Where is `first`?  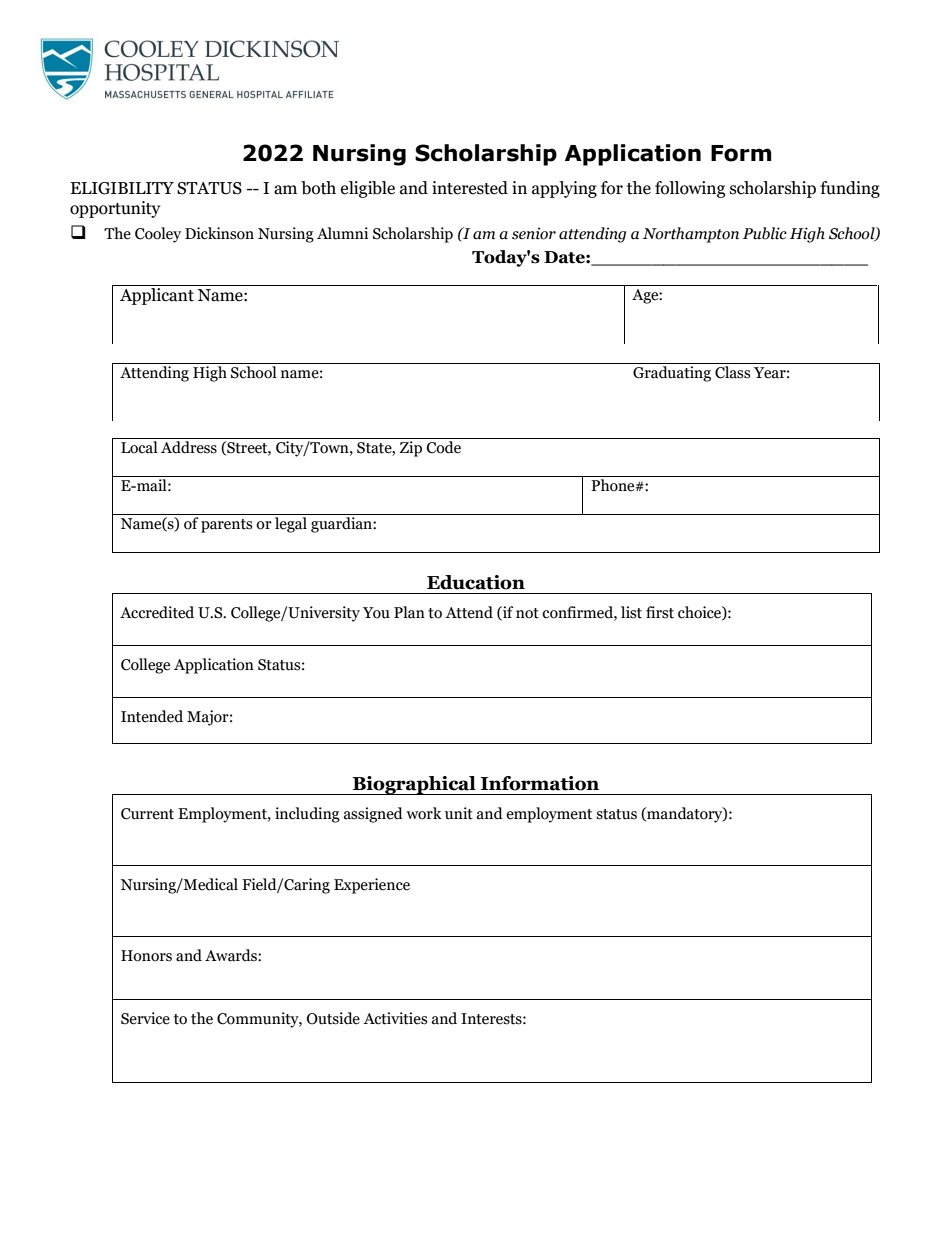 first is located at coordinates (660, 612).
